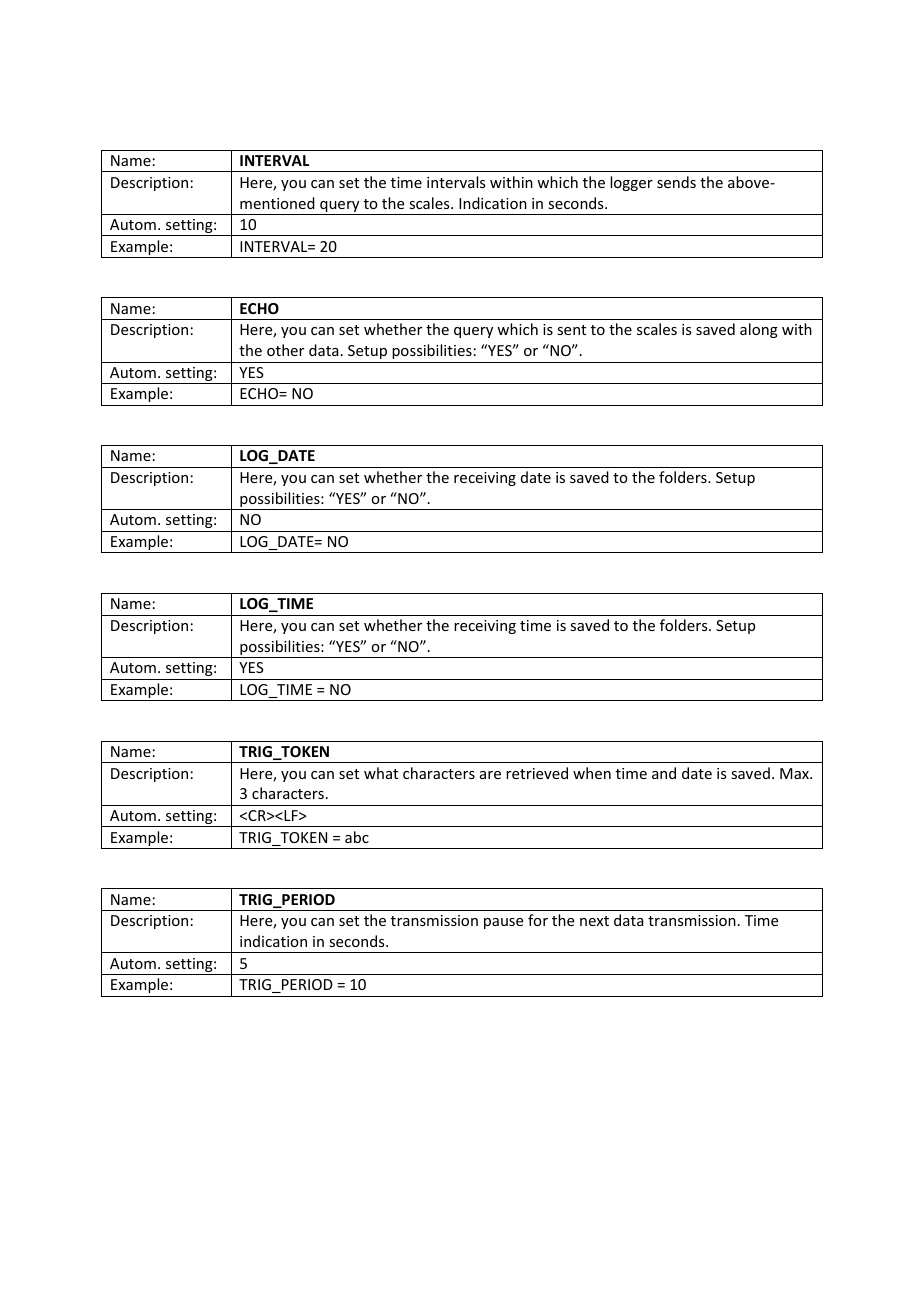 The height and width of the screenshot is (1308, 924). What do you see at coordinates (357, 837) in the screenshot?
I see `abc` at bounding box center [357, 837].
